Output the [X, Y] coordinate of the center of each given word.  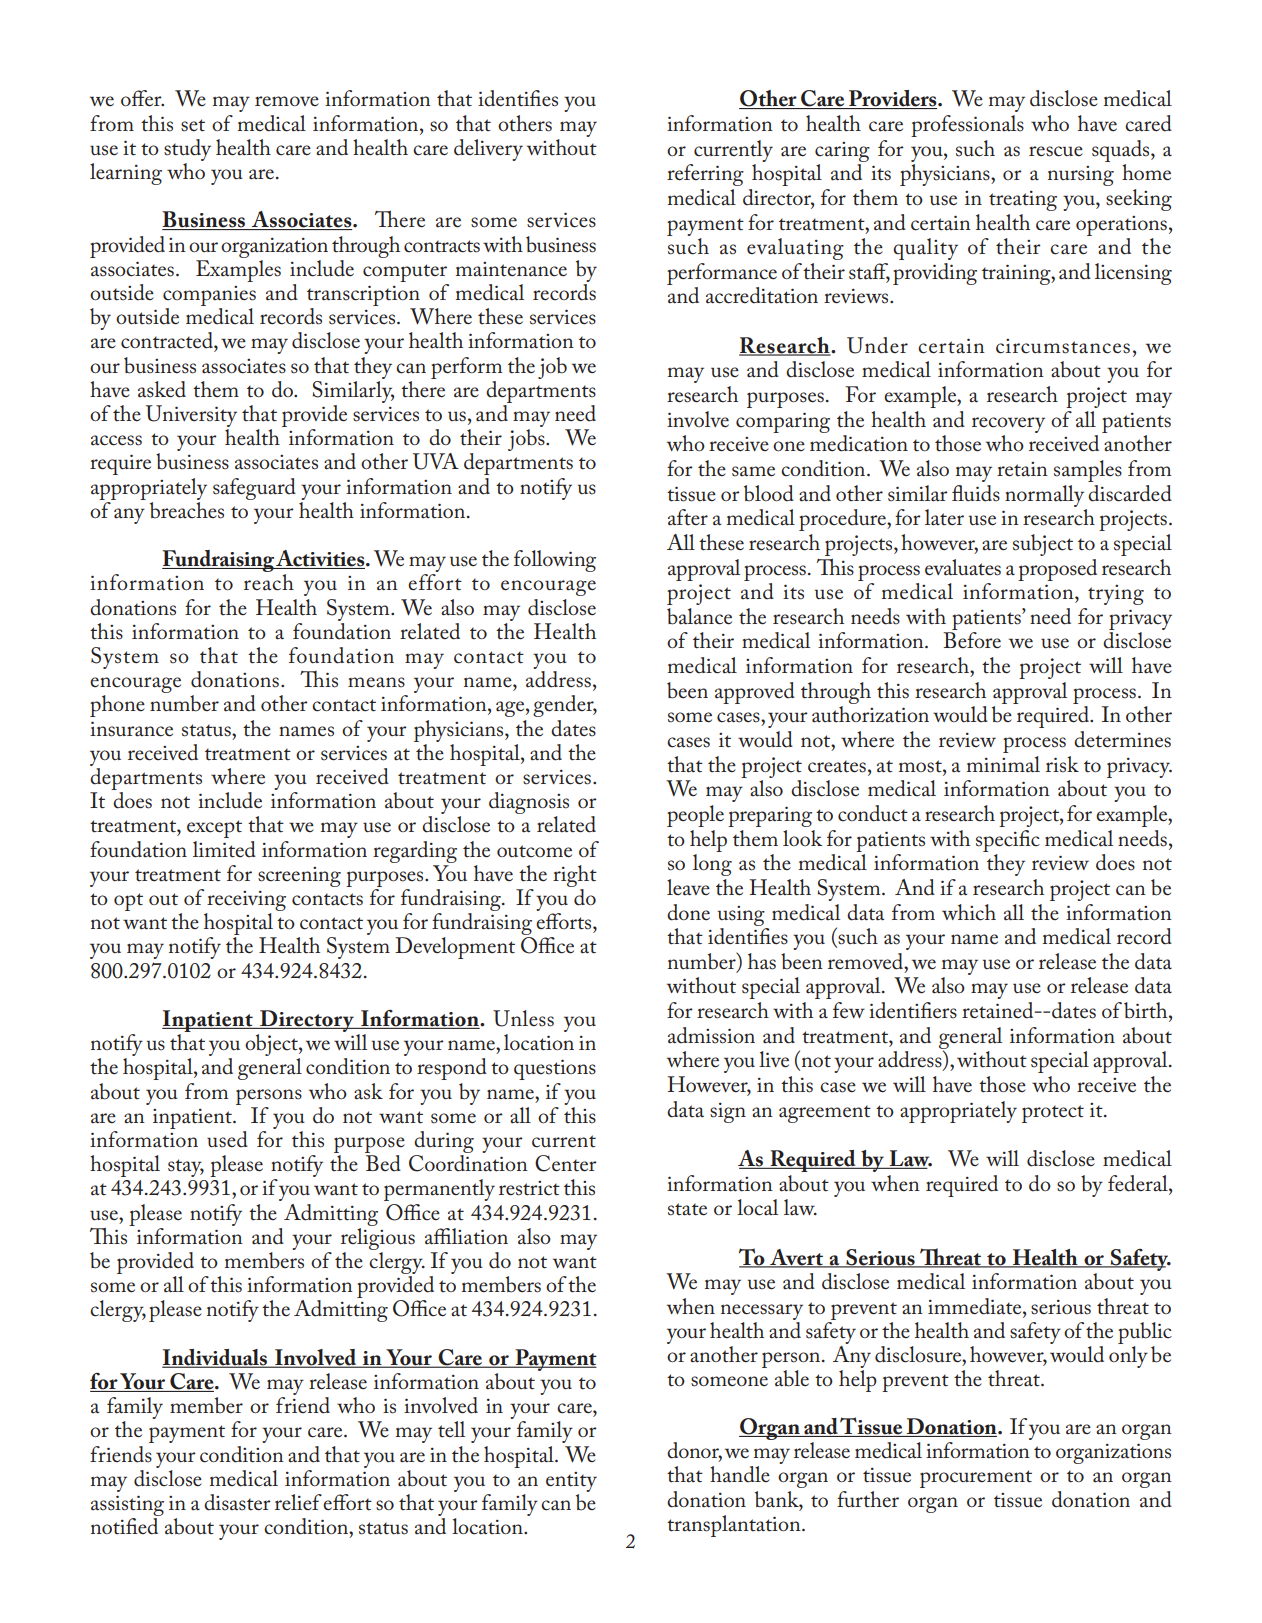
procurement [976, 1479]
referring [705, 175]
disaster [237, 1502]
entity [571, 1482]
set [193, 125]
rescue [1056, 151]
